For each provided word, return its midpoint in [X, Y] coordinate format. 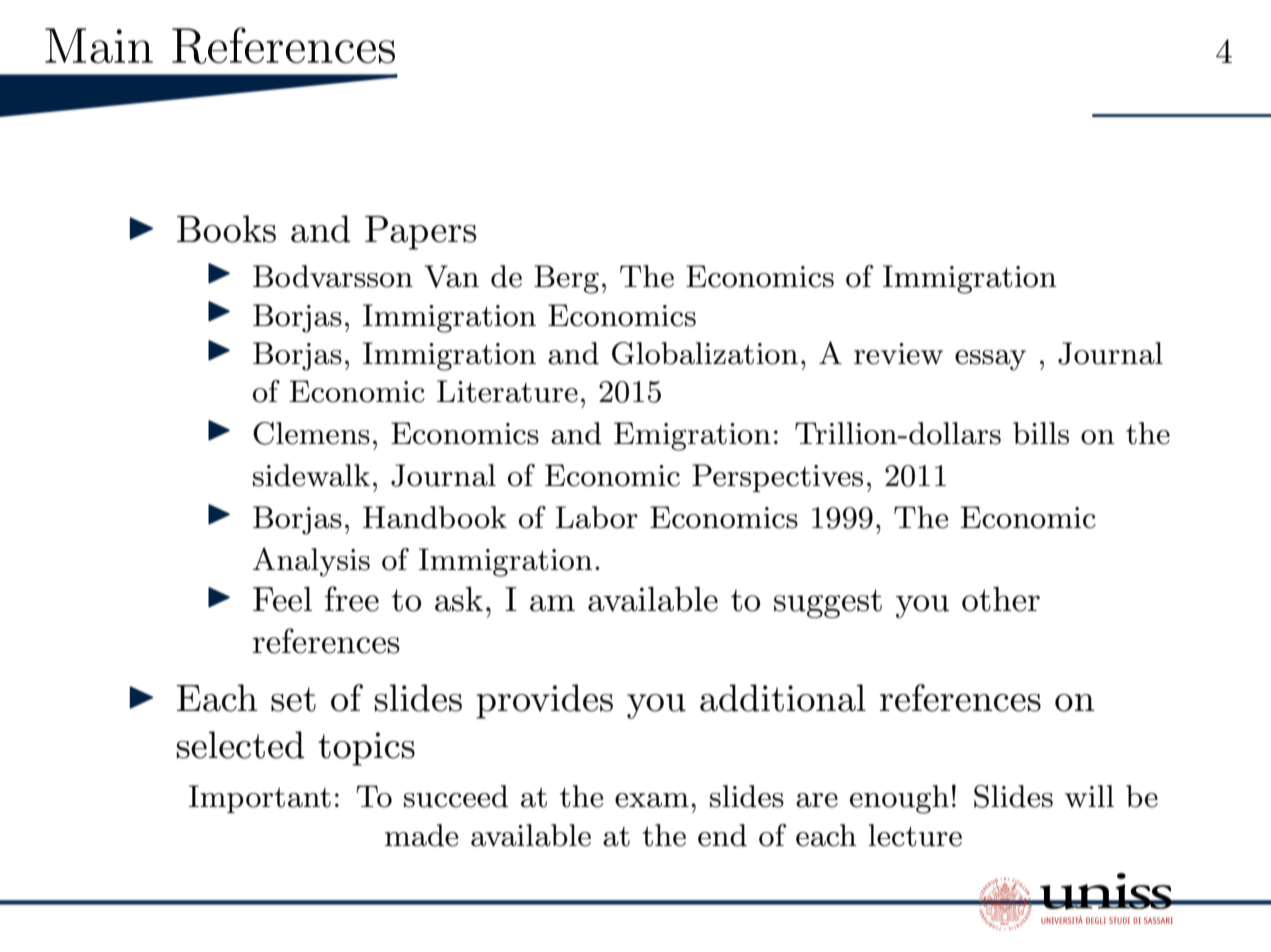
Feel [282, 599]
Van [451, 276]
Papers [420, 233]
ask [459, 599]
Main [99, 46]
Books [226, 229]
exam [652, 800]
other [1001, 599]
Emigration [692, 436]
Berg [566, 279]
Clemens [311, 433]
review [898, 354]
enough [899, 799]
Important [260, 799]
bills [1041, 433]
